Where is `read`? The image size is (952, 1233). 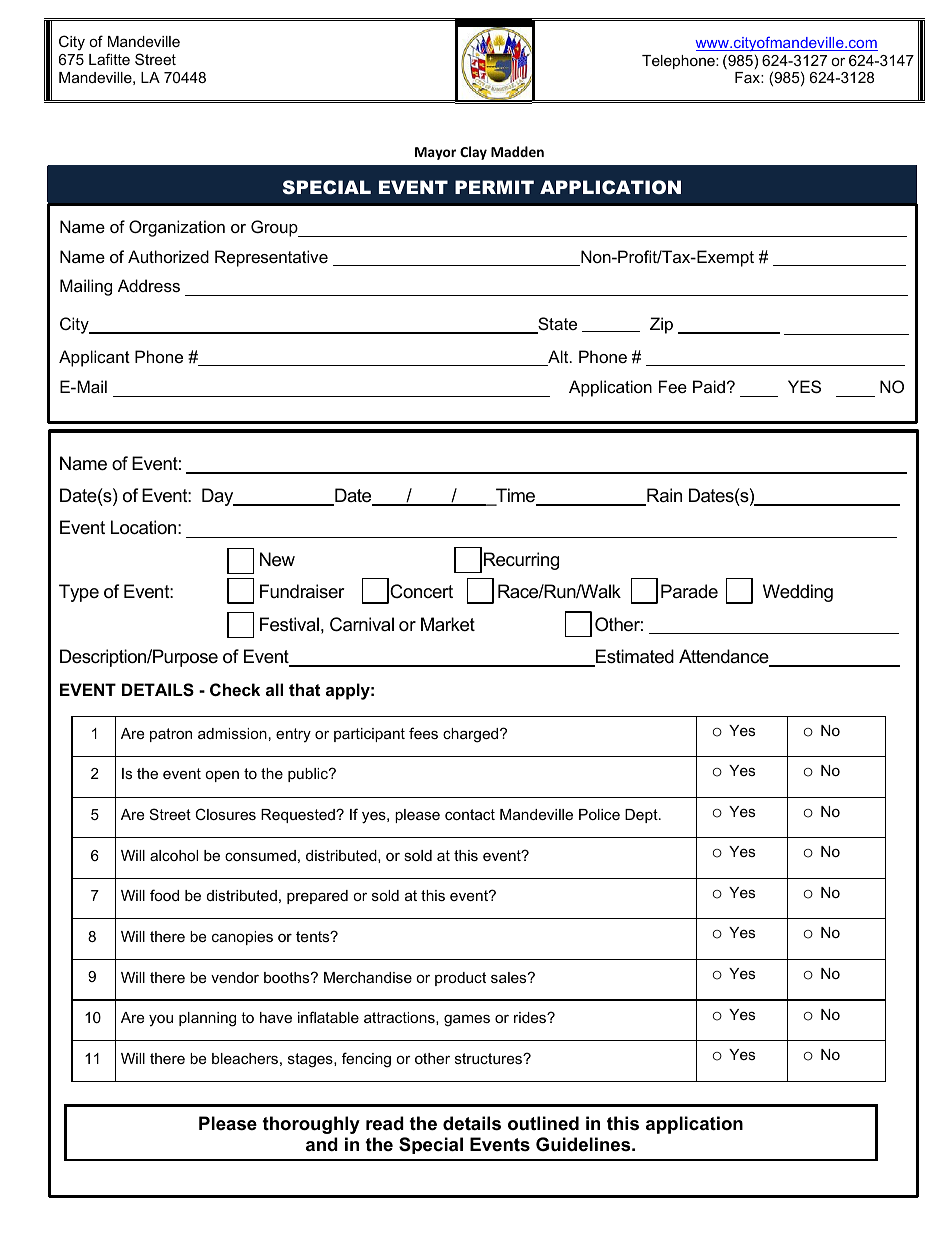 read is located at coordinates (385, 1123).
